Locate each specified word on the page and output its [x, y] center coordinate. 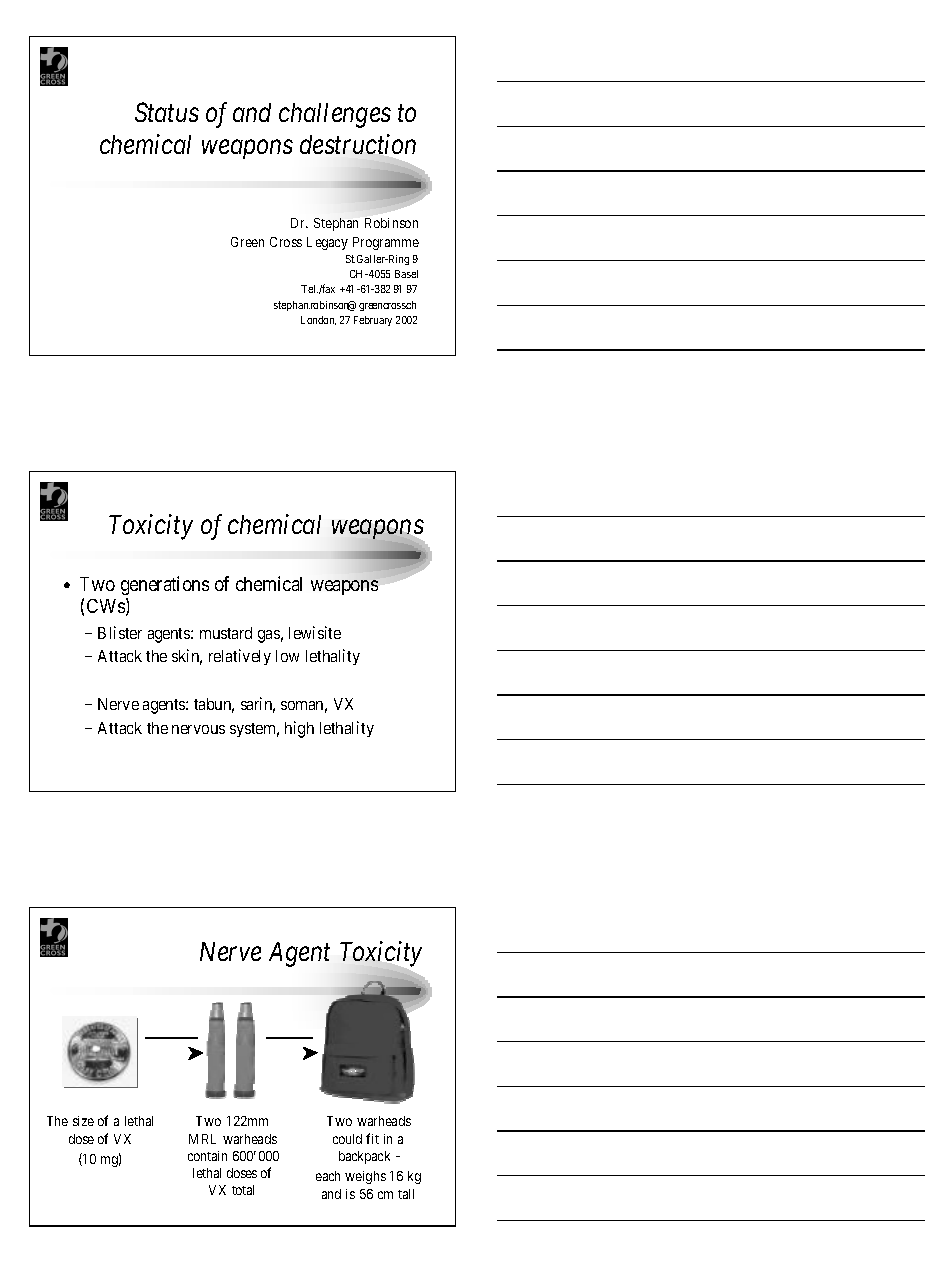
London [318, 320]
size [83, 1121]
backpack [364, 1157]
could [347, 1139]
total [243, 1190]
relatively [240, 657]
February [373, 321]
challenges [335, 115]
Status [167, 112]
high [299, 729]
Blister [120, 632]
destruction [358, 144]
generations [165, 585]
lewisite [315, 632]
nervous [198, 729]
